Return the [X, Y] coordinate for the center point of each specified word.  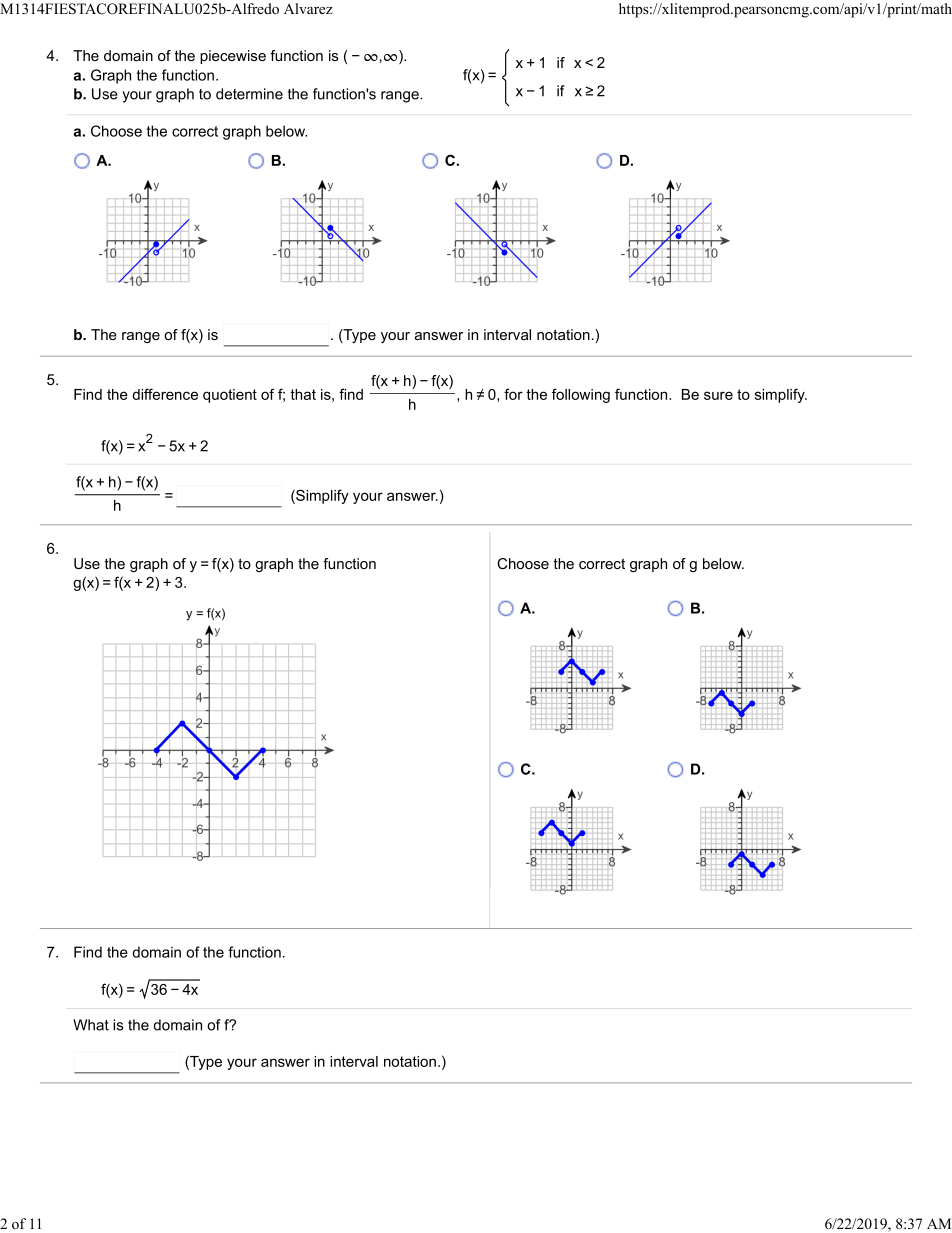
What [91, 1025]
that [303, 394]
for [513, 394]
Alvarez [308, 8]
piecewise [233, 57]
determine [249, 94]
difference [165, 394]
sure [718, 395]
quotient [230, 396]
